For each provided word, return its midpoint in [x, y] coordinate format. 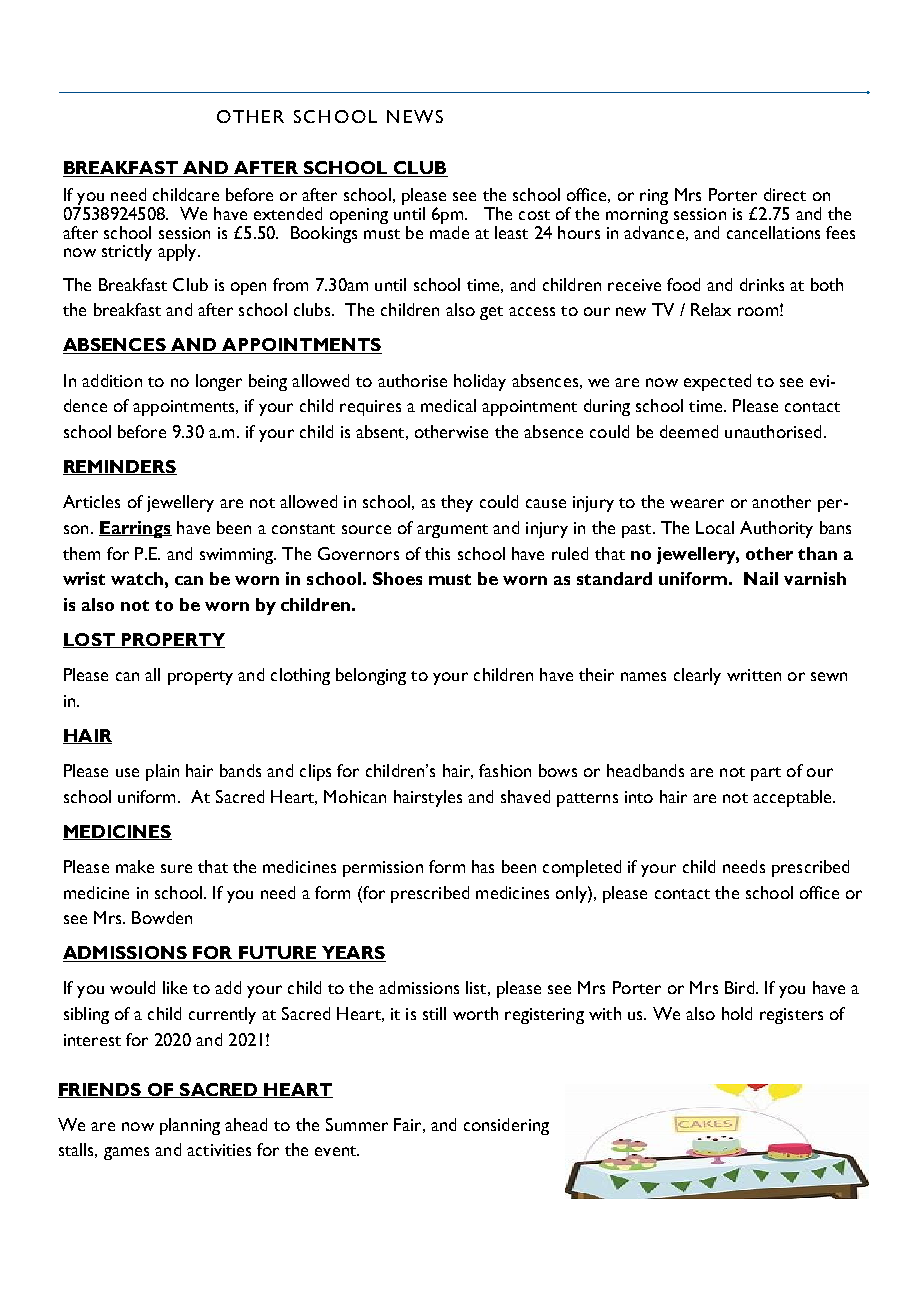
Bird [741, 987]
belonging [371, 676]
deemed [689, 431]
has [483, 866]
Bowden [162, 917]
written [754, 675]
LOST [90, 640]
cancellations [773, 232]
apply [178, 252]
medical [448, 405]
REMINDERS [120, 467]
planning [190, 1126]
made [449, 231]
